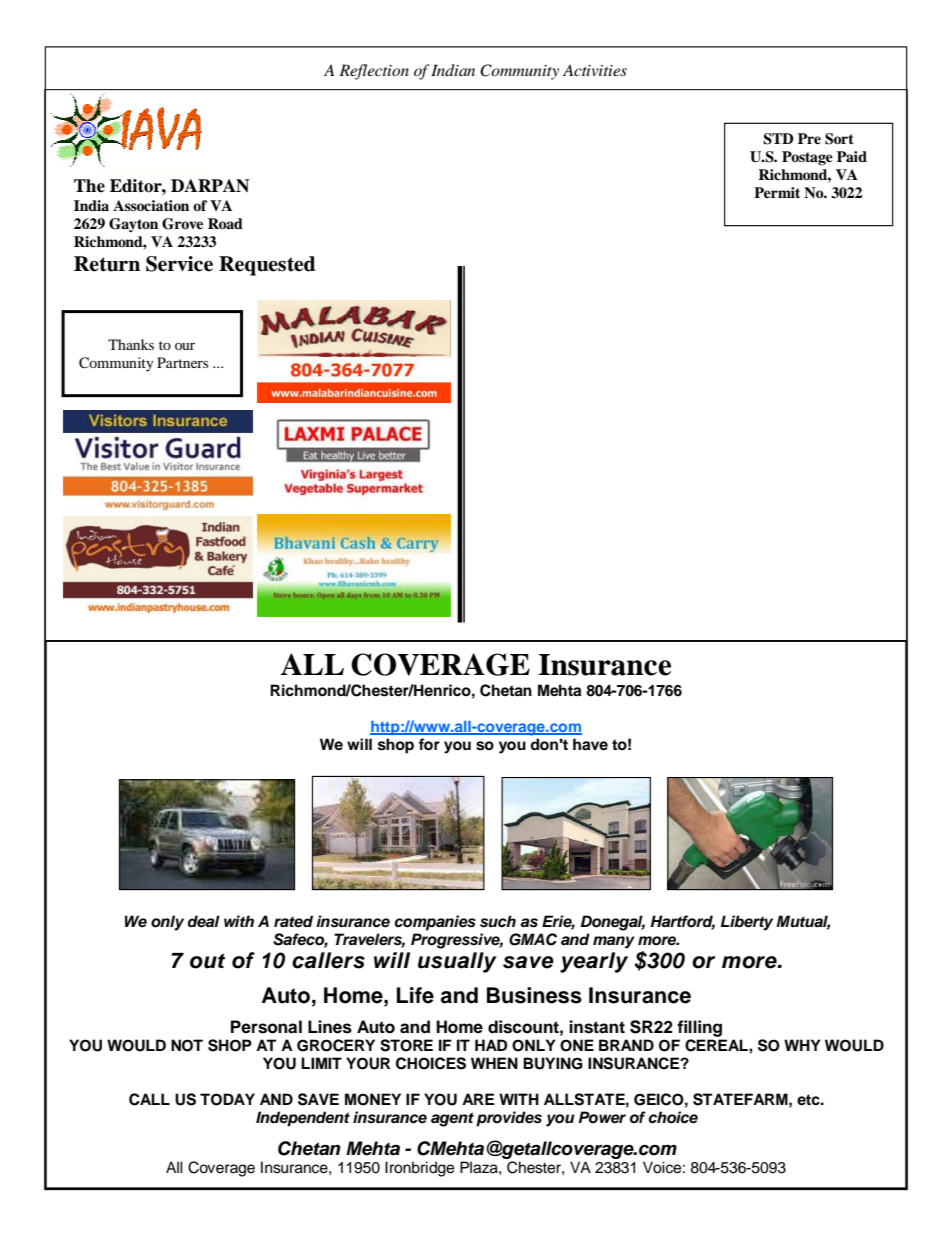 The width and height of the screenshot is (952, 1233). Describe the element at coordinates (267, 266) in the screenshot. I see `Requested` at that location.
